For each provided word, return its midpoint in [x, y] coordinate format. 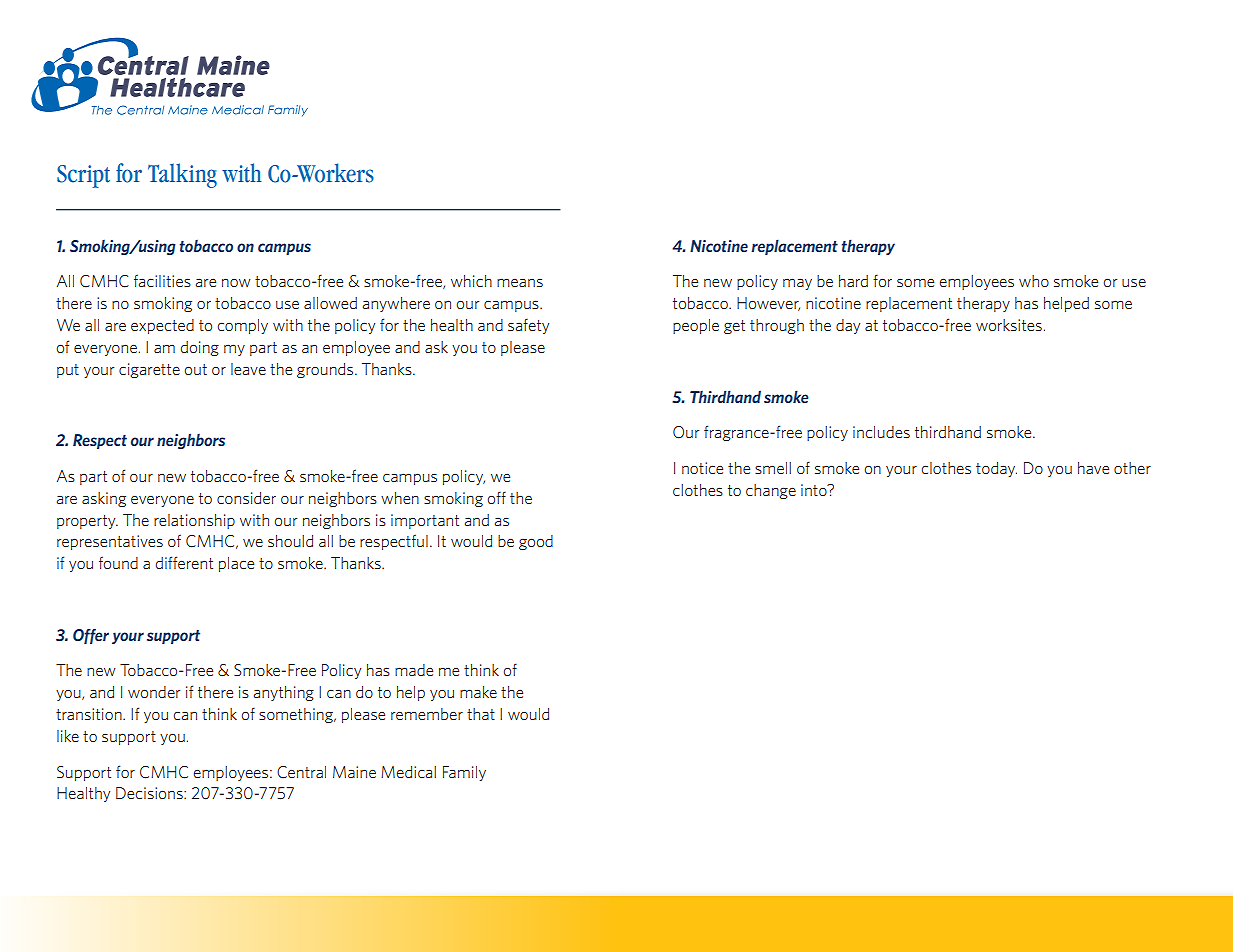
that [481, 714]
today [996, 469]
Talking [182, 175]
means [520, 283]
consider [246, 498]
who [1034, 281]
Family [464, 773]
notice [702, 468]
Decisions [150, 793]
